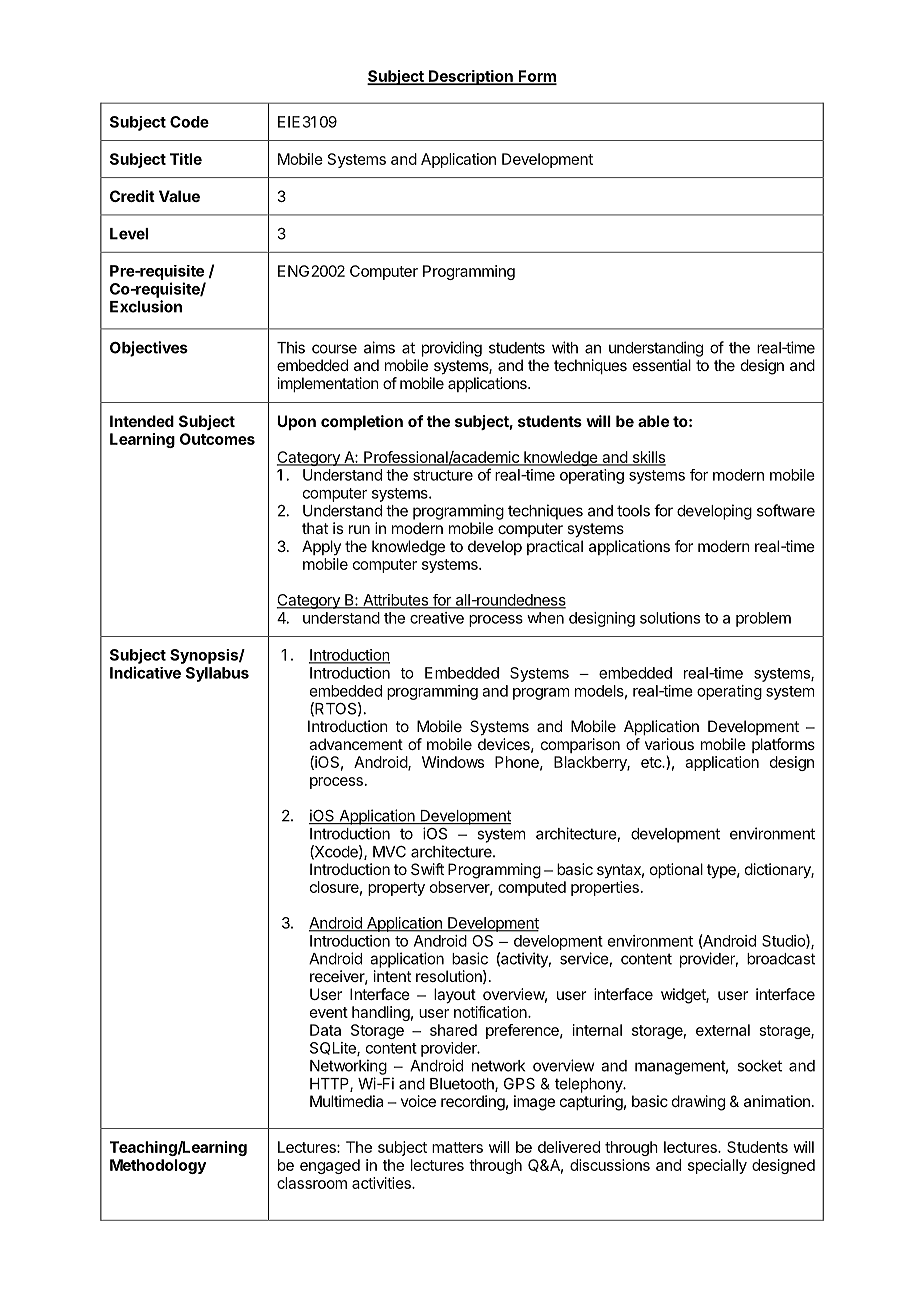  Describe the element at coordinates (217, 674) in the screenshot. I see `Syllabus` at that location.
